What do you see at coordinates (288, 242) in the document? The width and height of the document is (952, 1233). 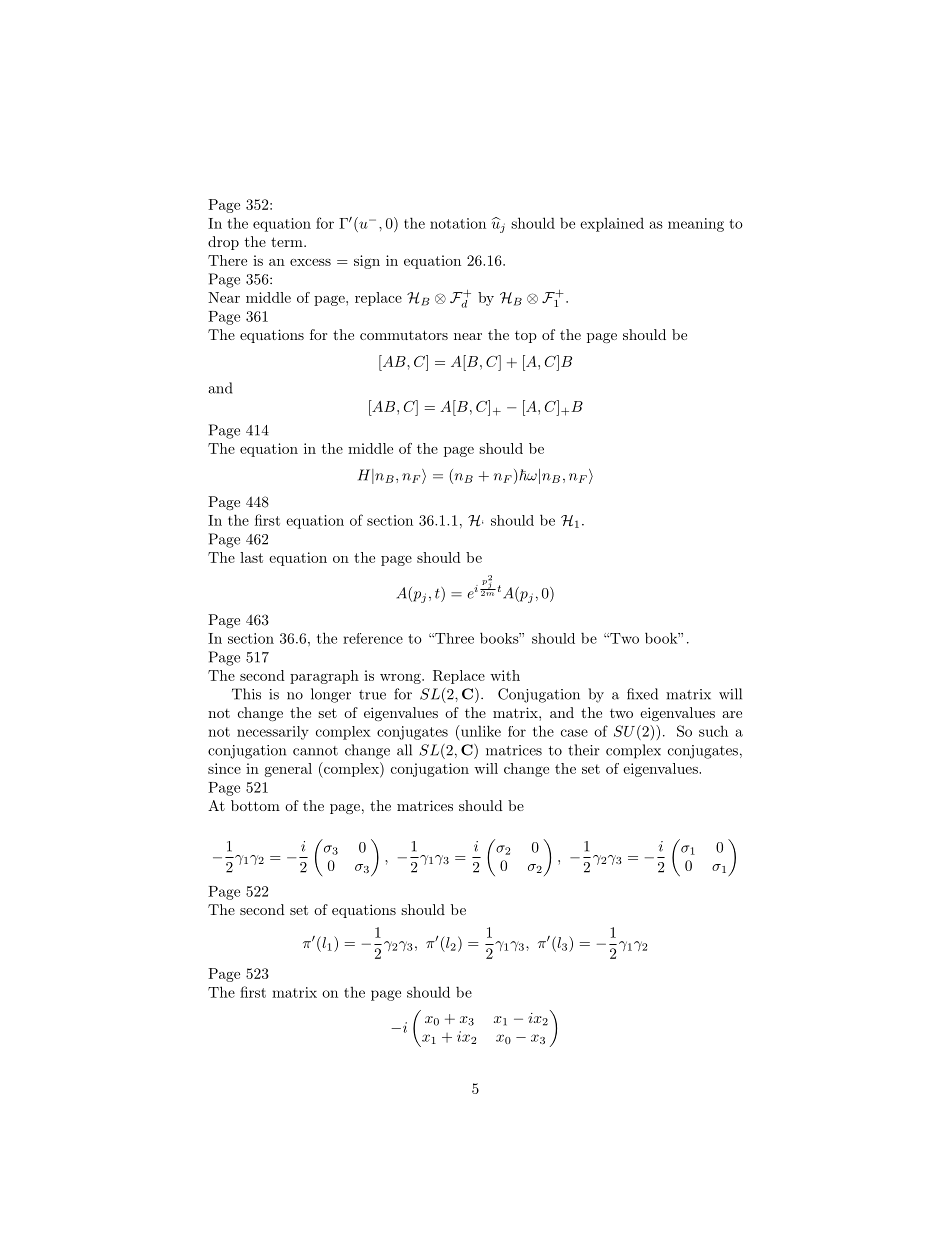 I see `term` at bounding box center [288, 242].
